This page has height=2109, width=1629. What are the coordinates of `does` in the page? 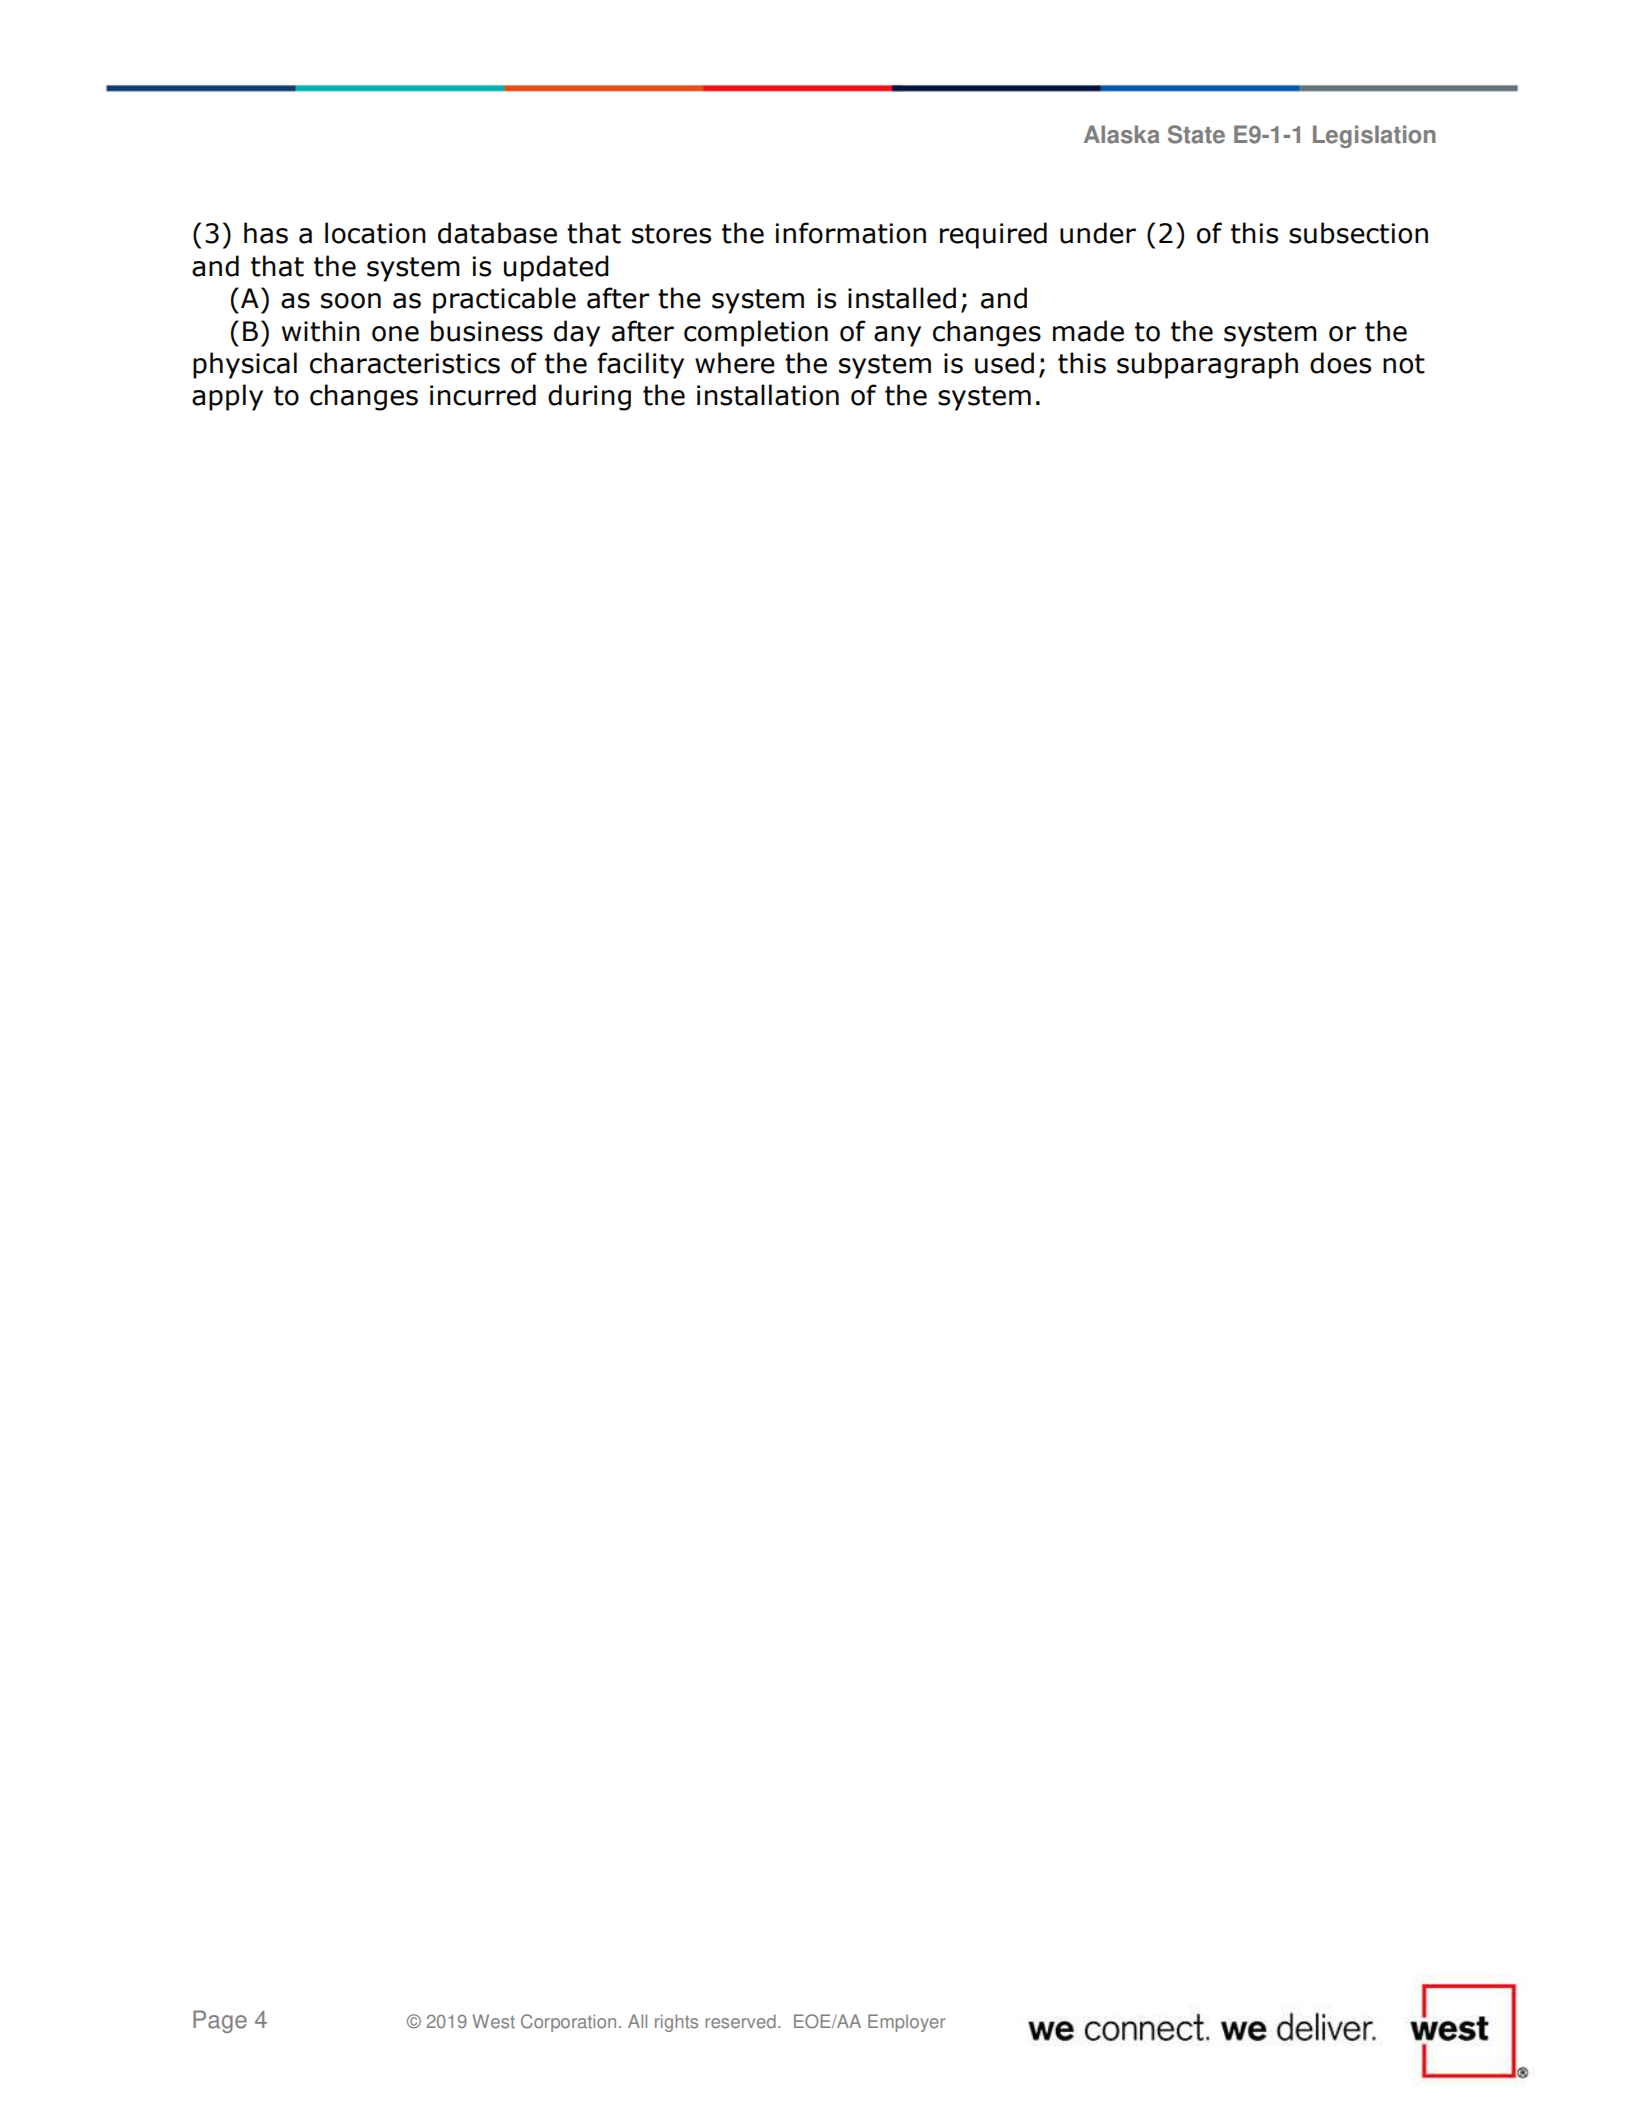 It's located at (1340, 363).
